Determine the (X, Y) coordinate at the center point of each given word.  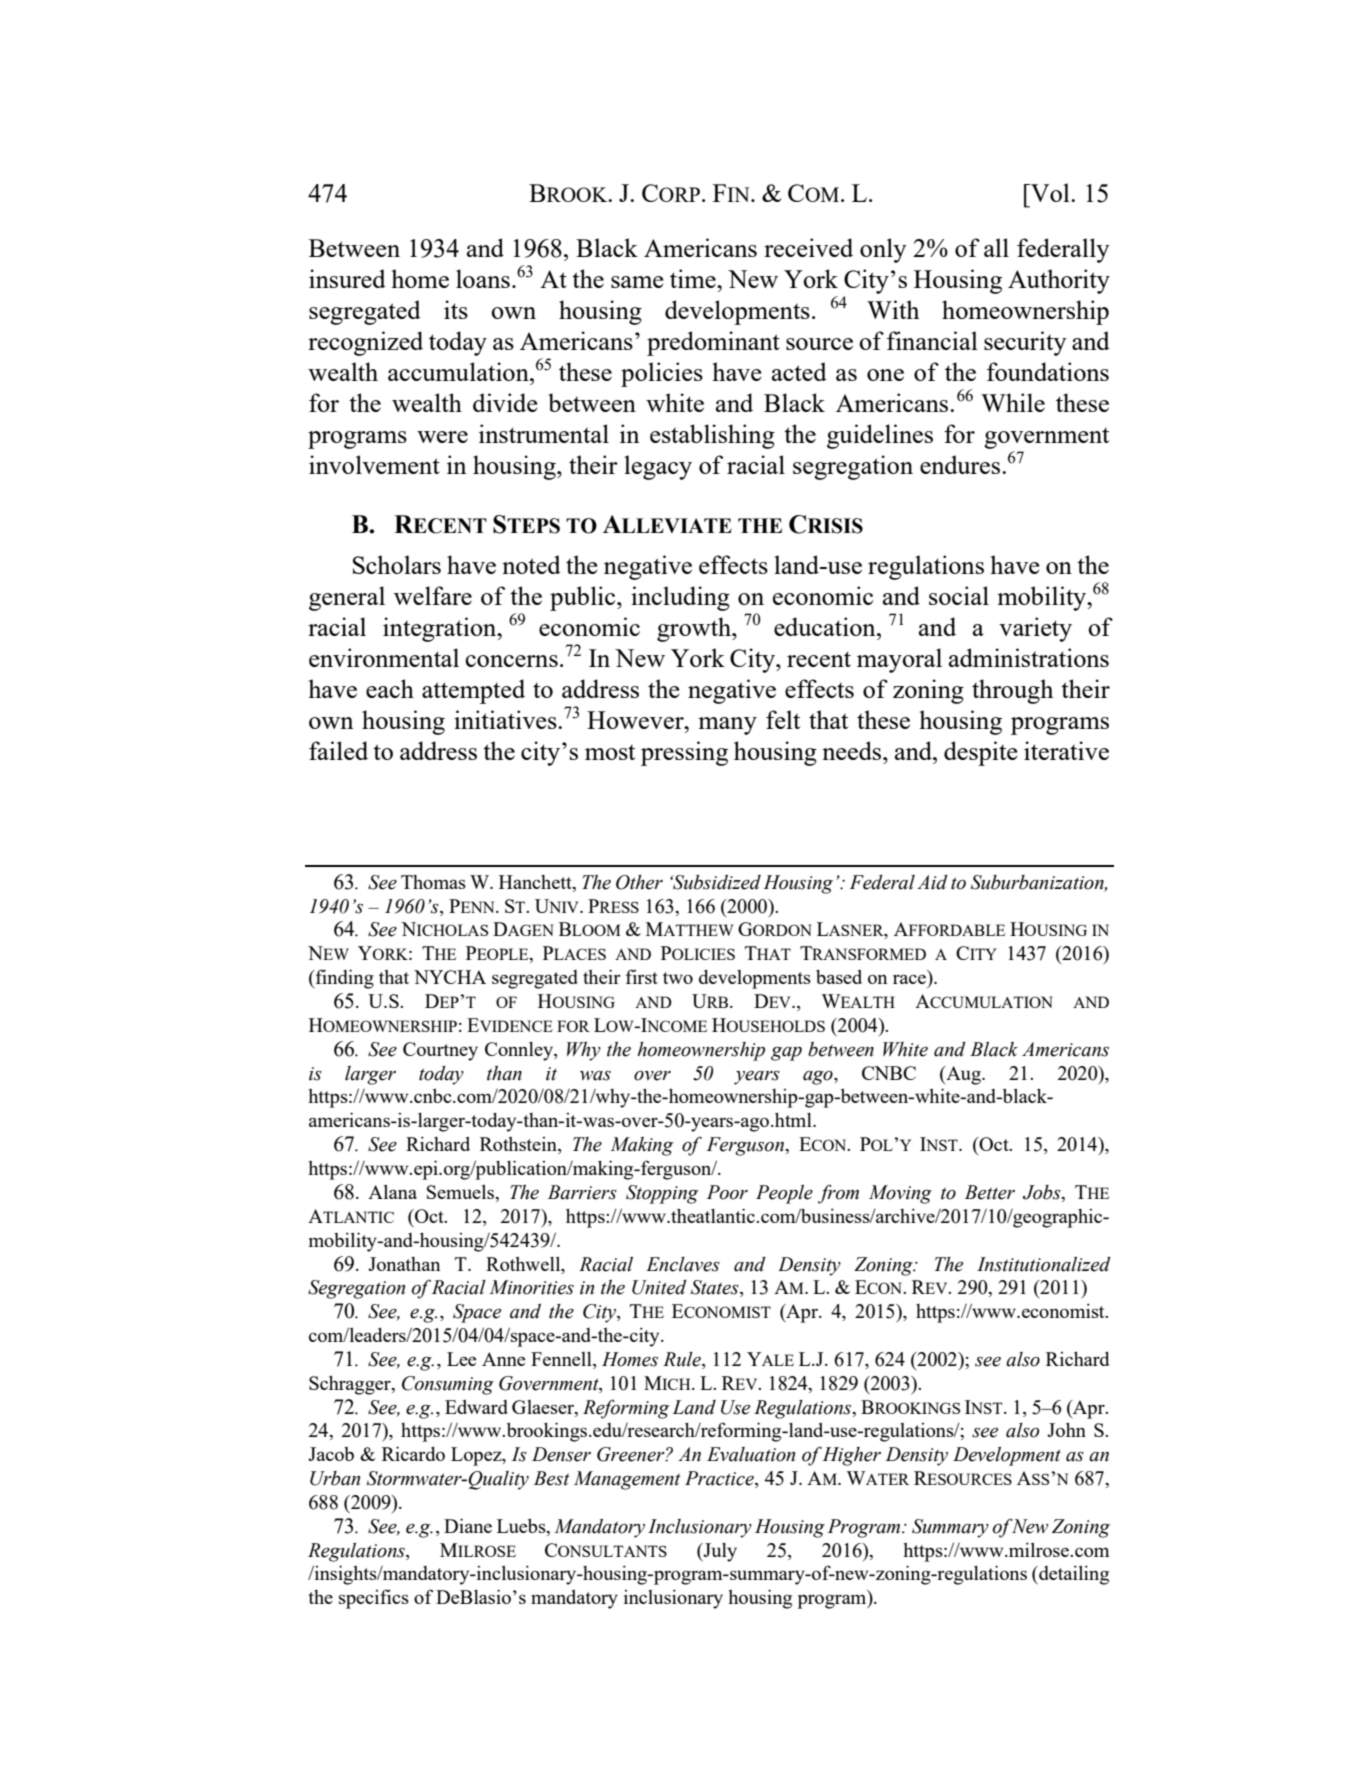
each (390, 688)
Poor (727, 1192)
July (719, 1552)
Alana (392, 1191)
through (1012, 691)
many (727, 726)
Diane (468, 1525)
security (1025, 343)
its (456, 309)
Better (990, 1192)
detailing (1073, 1575)
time (694, 278)
